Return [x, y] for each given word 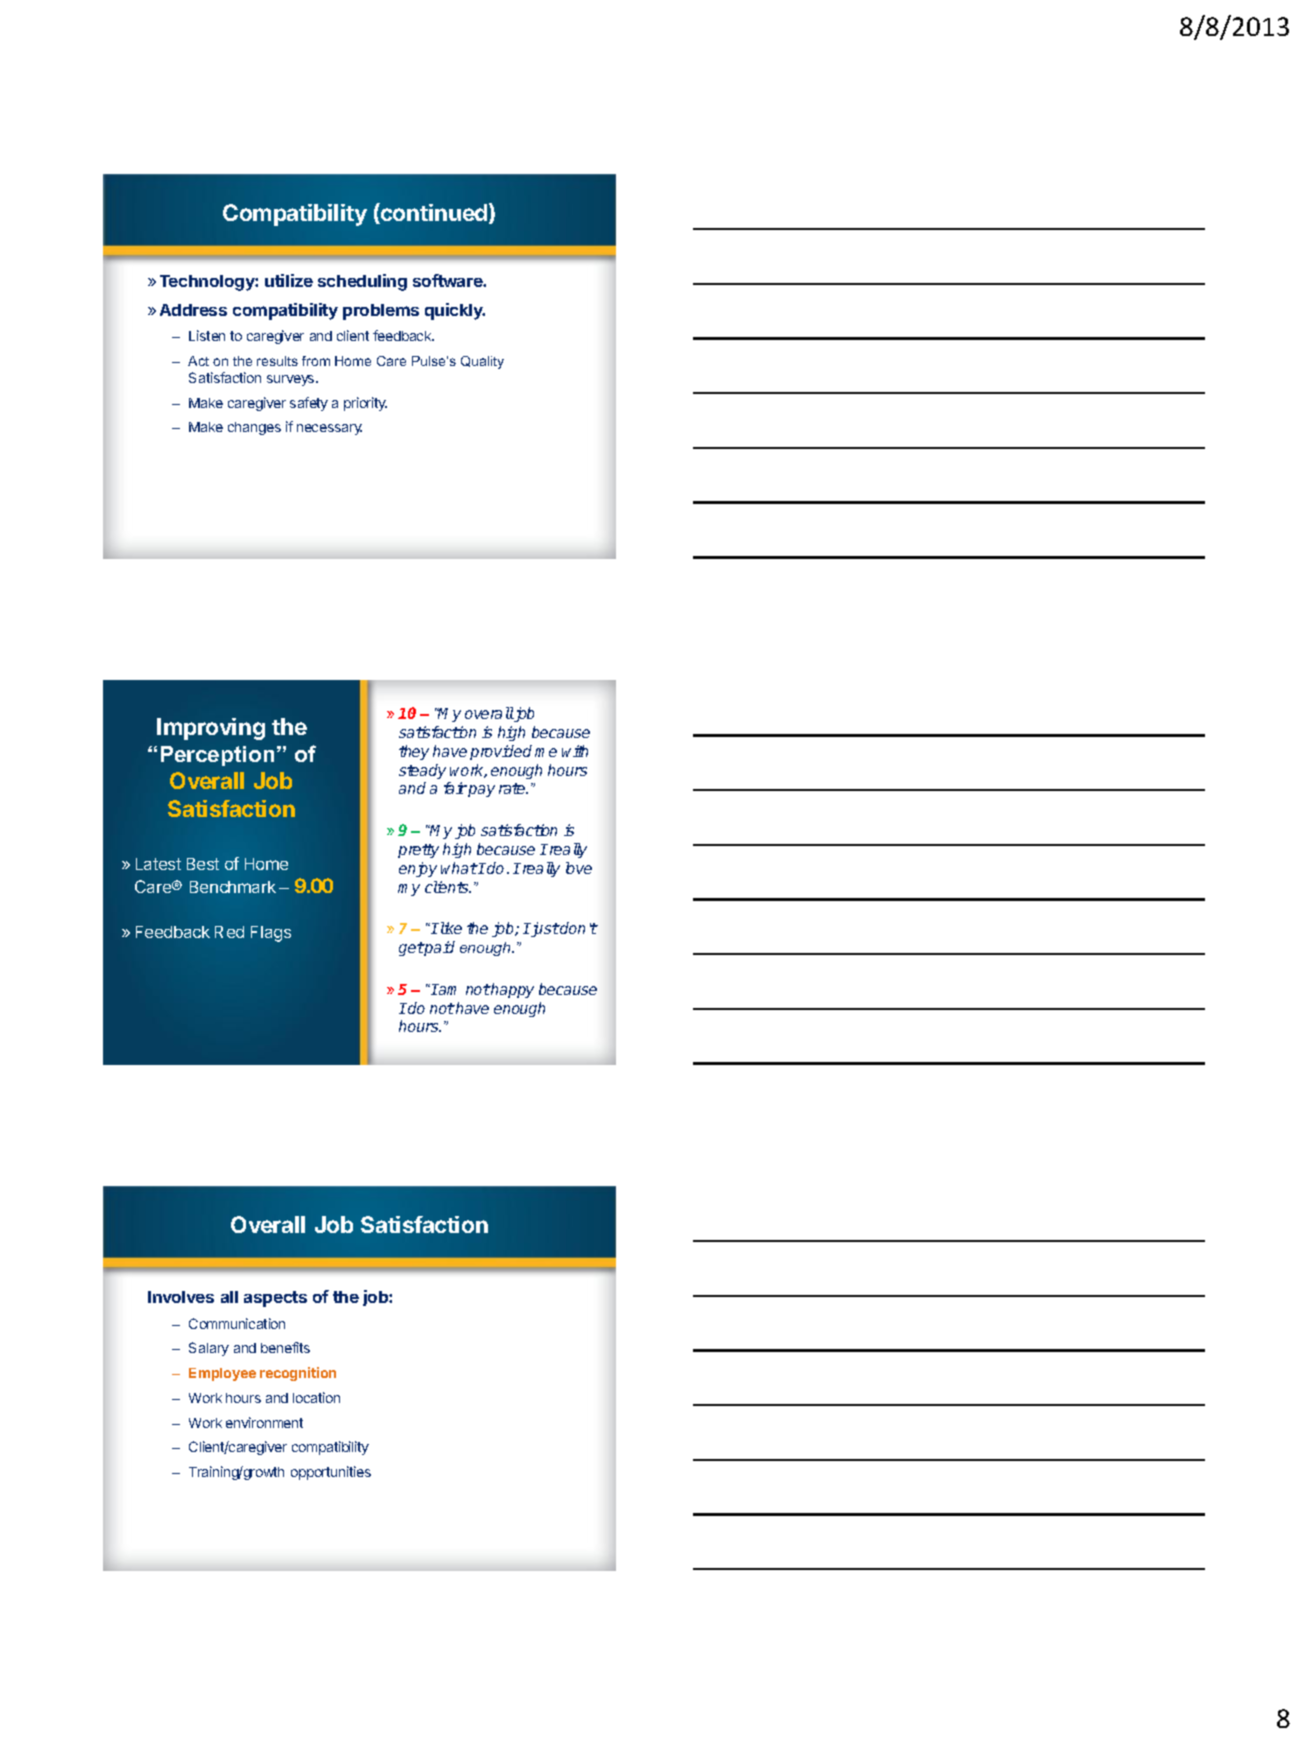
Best [203, 864]
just [544, 929]
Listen [207, 335]
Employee [222, 1374]
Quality [482, 362]
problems [381, 312]
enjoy [418, 869]
